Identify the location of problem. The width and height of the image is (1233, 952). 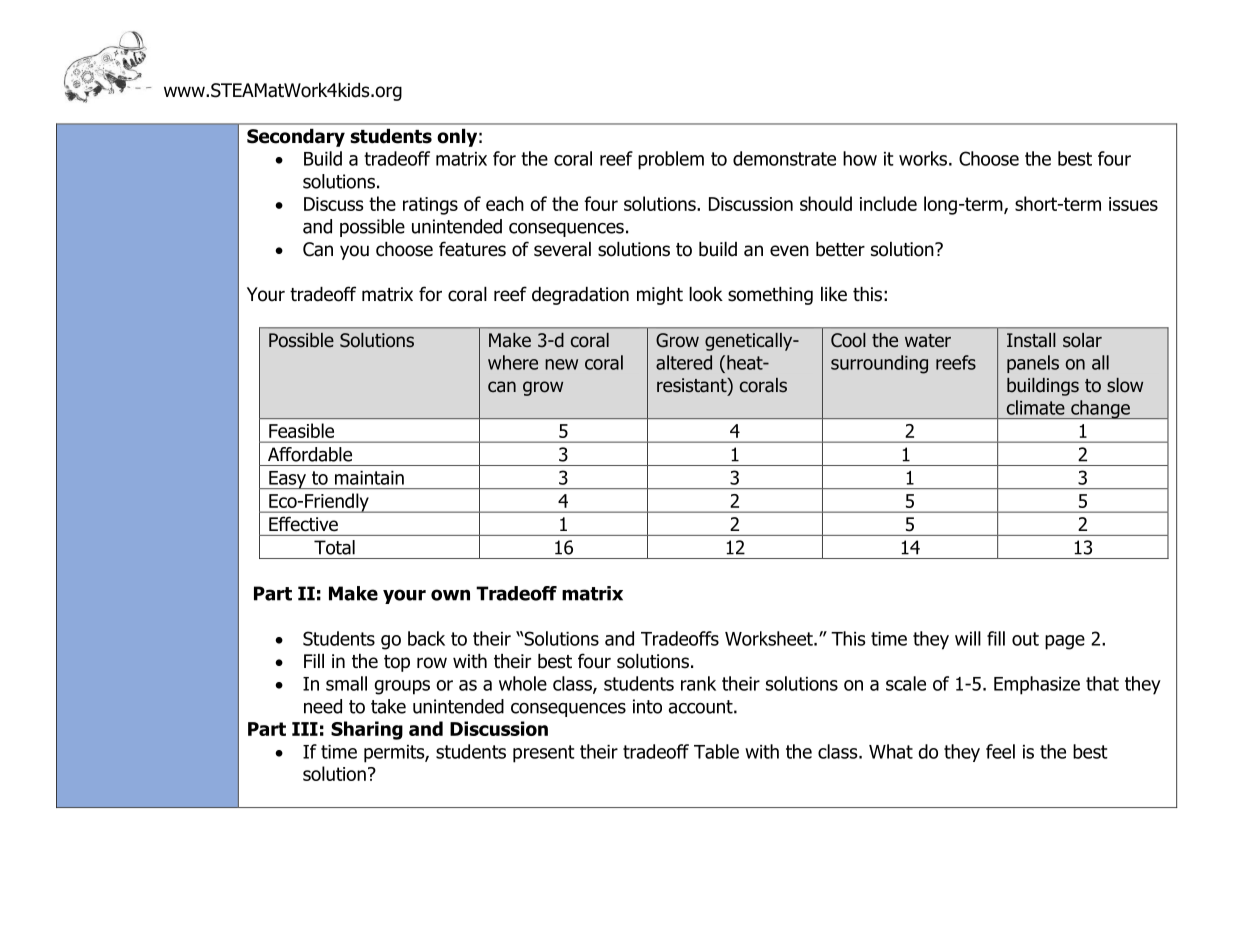
(671, 160).
